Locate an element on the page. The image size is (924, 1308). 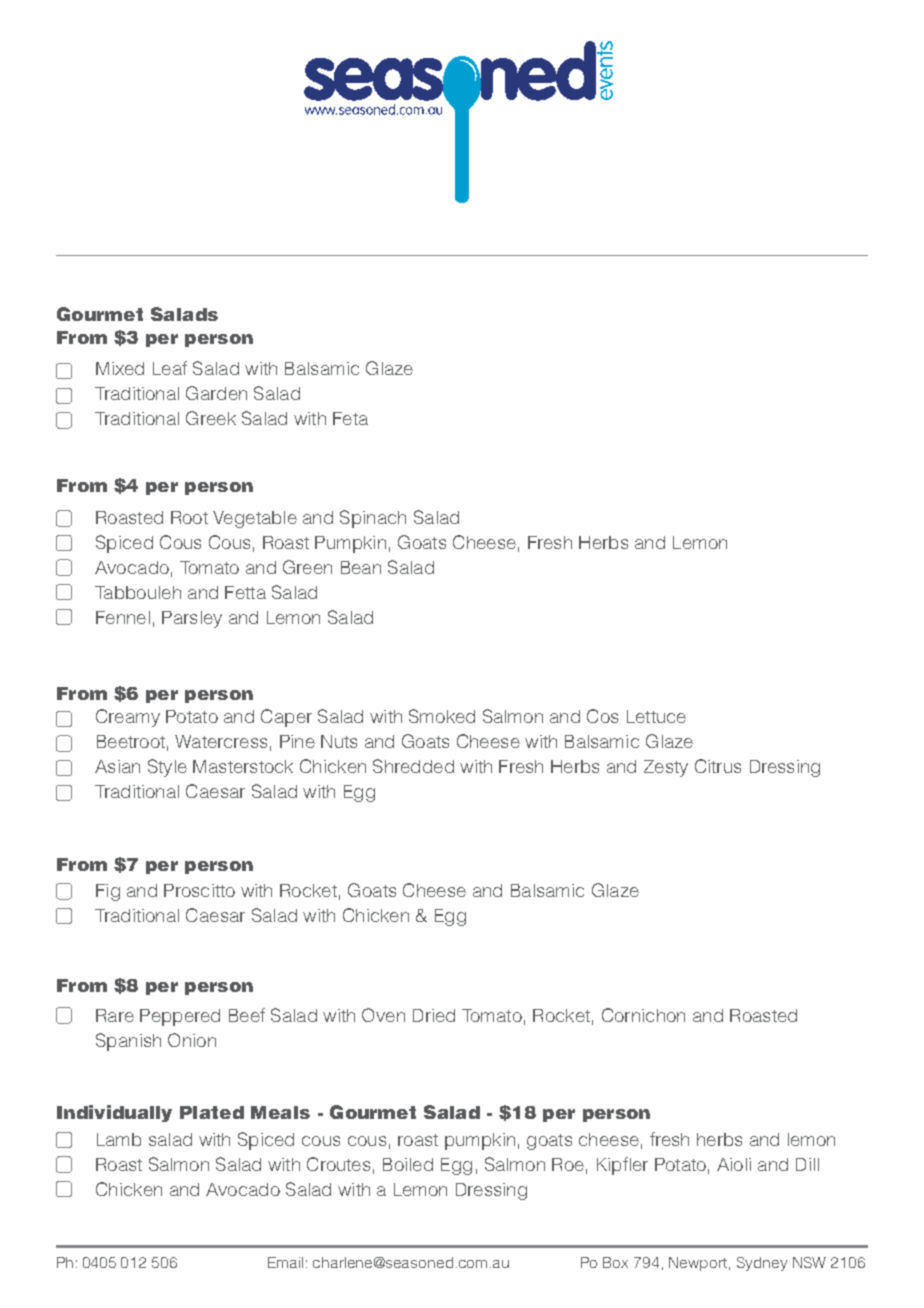
Bean is located at coordinates (361, 567).
